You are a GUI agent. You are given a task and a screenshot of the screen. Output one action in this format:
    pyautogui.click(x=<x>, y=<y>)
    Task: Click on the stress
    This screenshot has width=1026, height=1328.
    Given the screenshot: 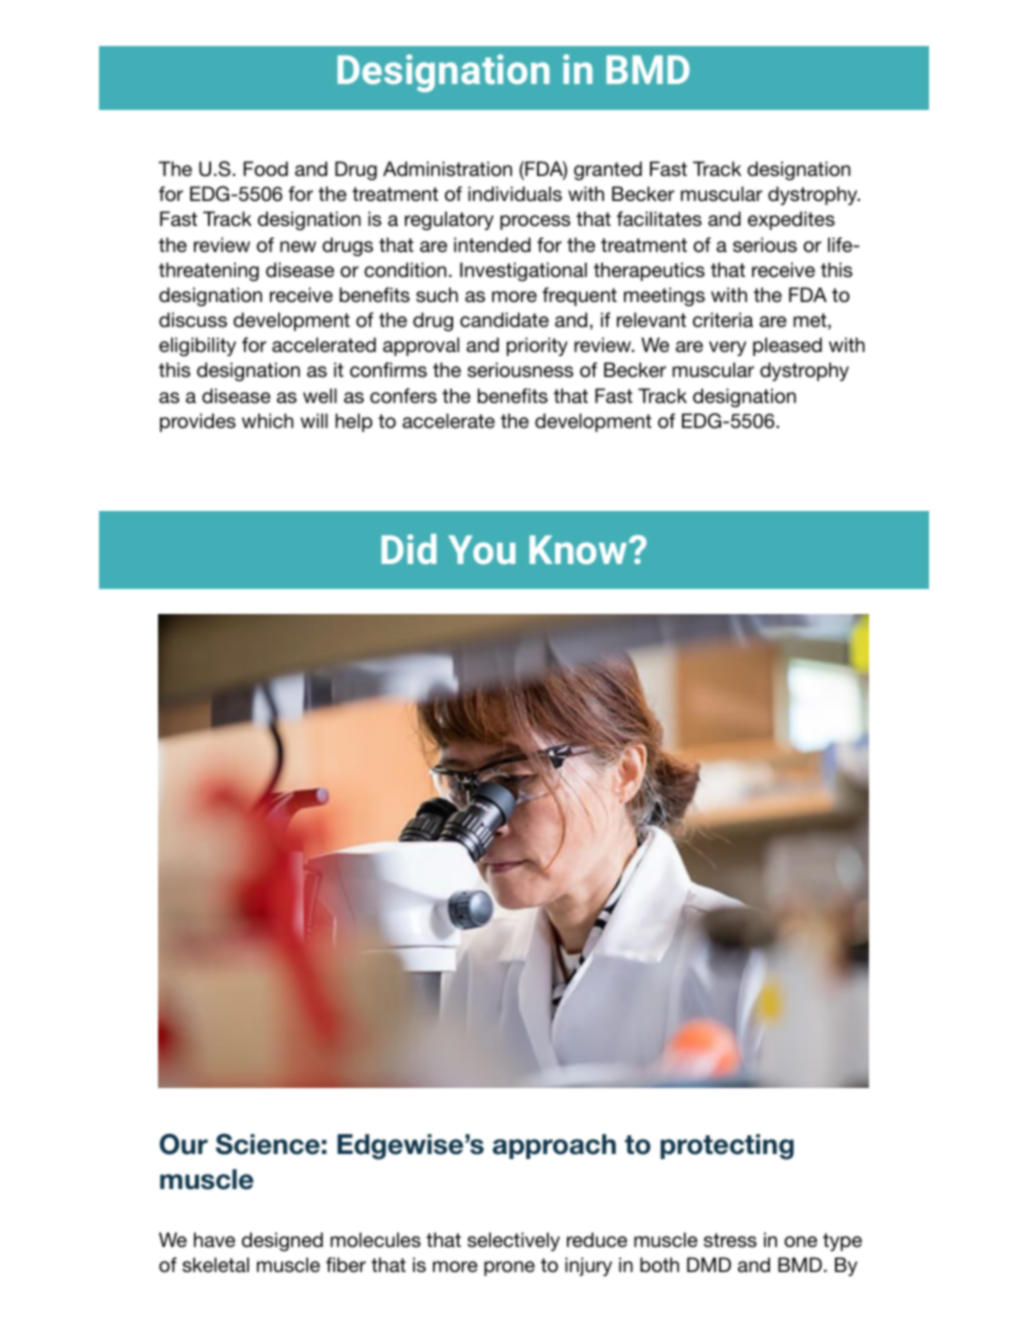 What is the action you would take?
    pyautogui.click(x=730, y=1240)
